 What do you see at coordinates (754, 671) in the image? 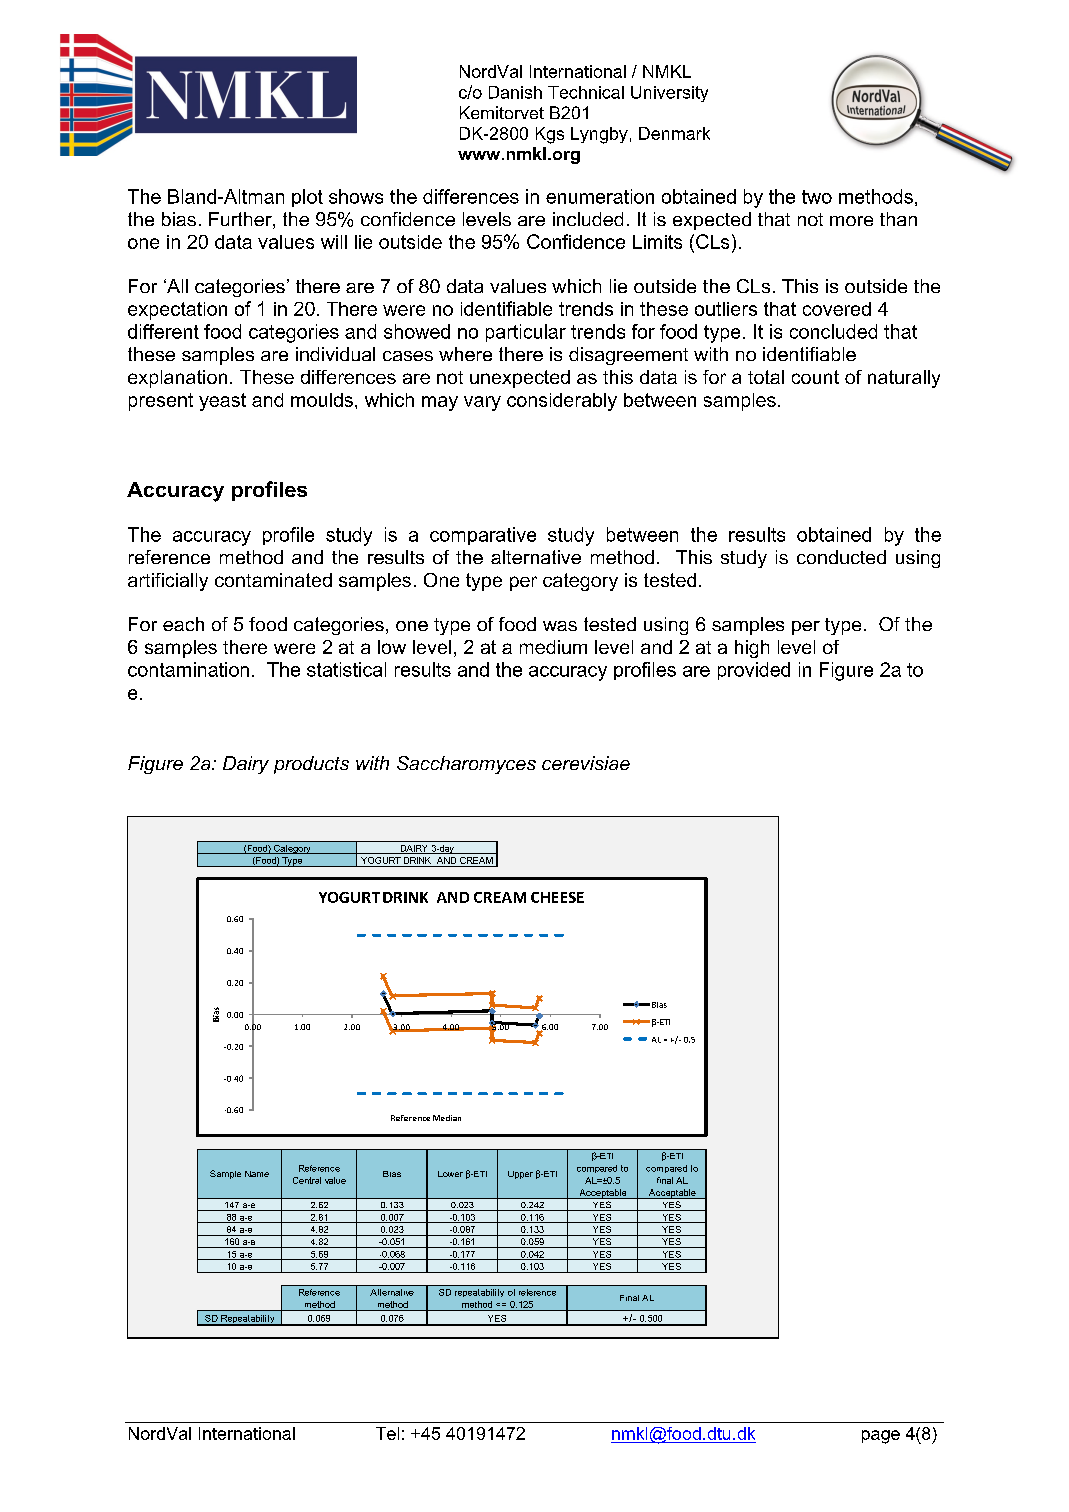
I see `provided` at bounding box center [754, 671].
